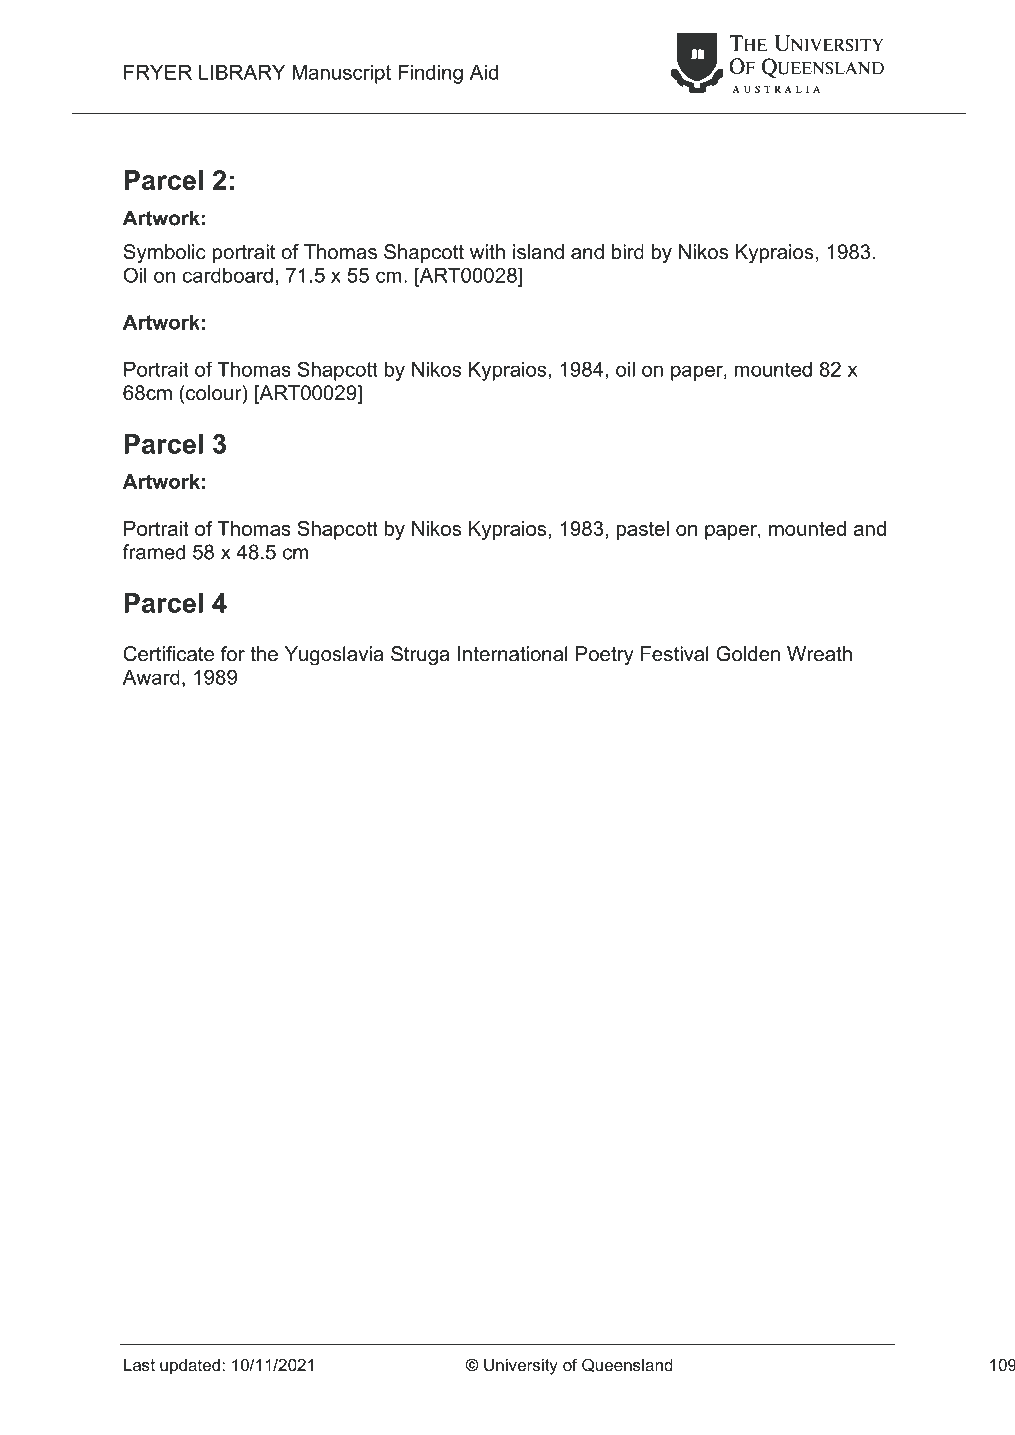 This page has height=1435, width=1015. What do you see at coordinates (242, 72) in the page?
I see `LIBRARY` at bounding box center [242, 72].
